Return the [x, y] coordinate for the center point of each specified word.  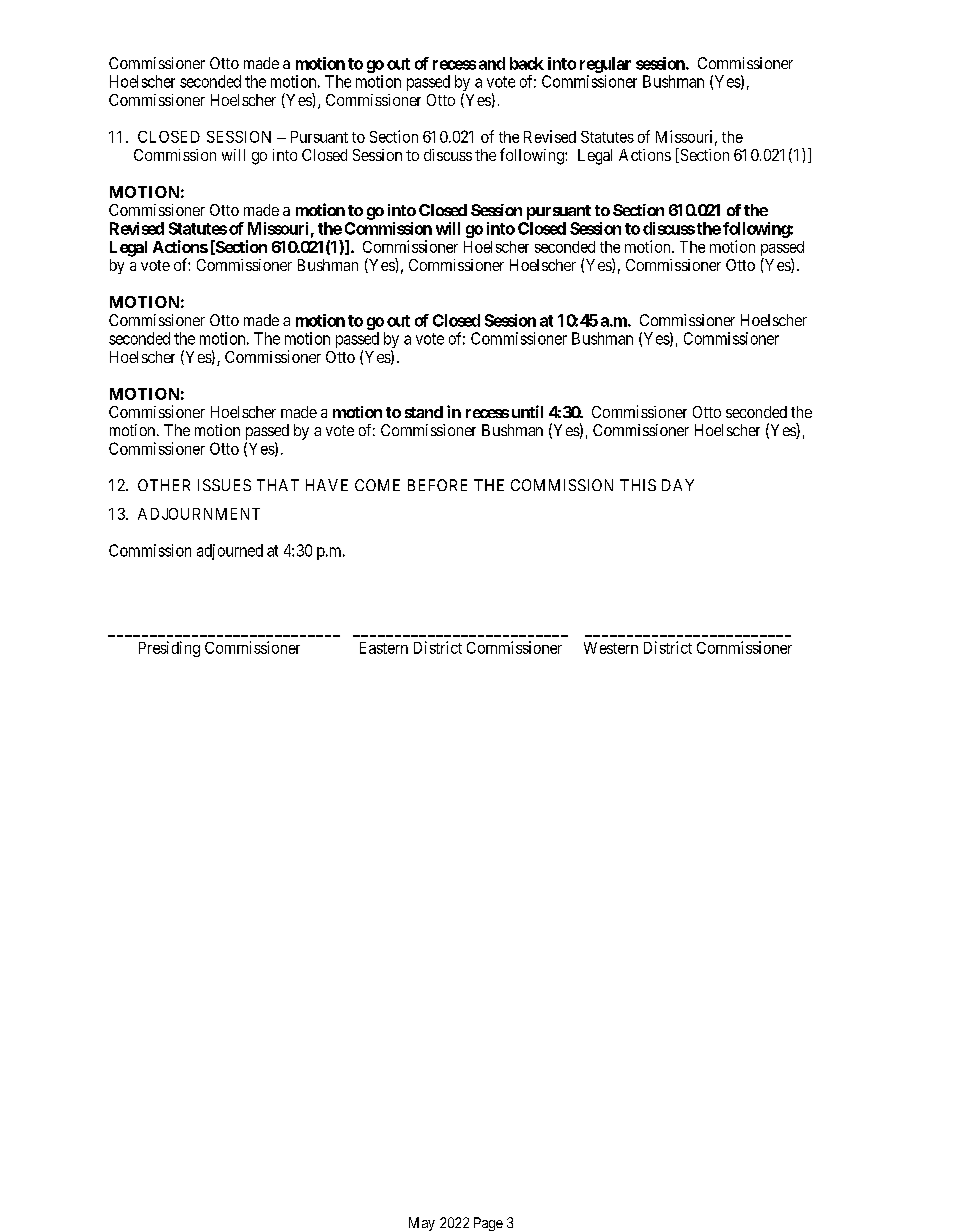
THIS [638, 485]
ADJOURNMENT [199, 514]
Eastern [384, 648]
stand [424, 412]
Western [611, 648]
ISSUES [224, 485]
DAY [678, 485]
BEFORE [437, 485]
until [527, 411]
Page [488, 1224]
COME [377, 485]
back [527, 63]
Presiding [169, 649]
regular [605, 65]
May [422, 1224]
